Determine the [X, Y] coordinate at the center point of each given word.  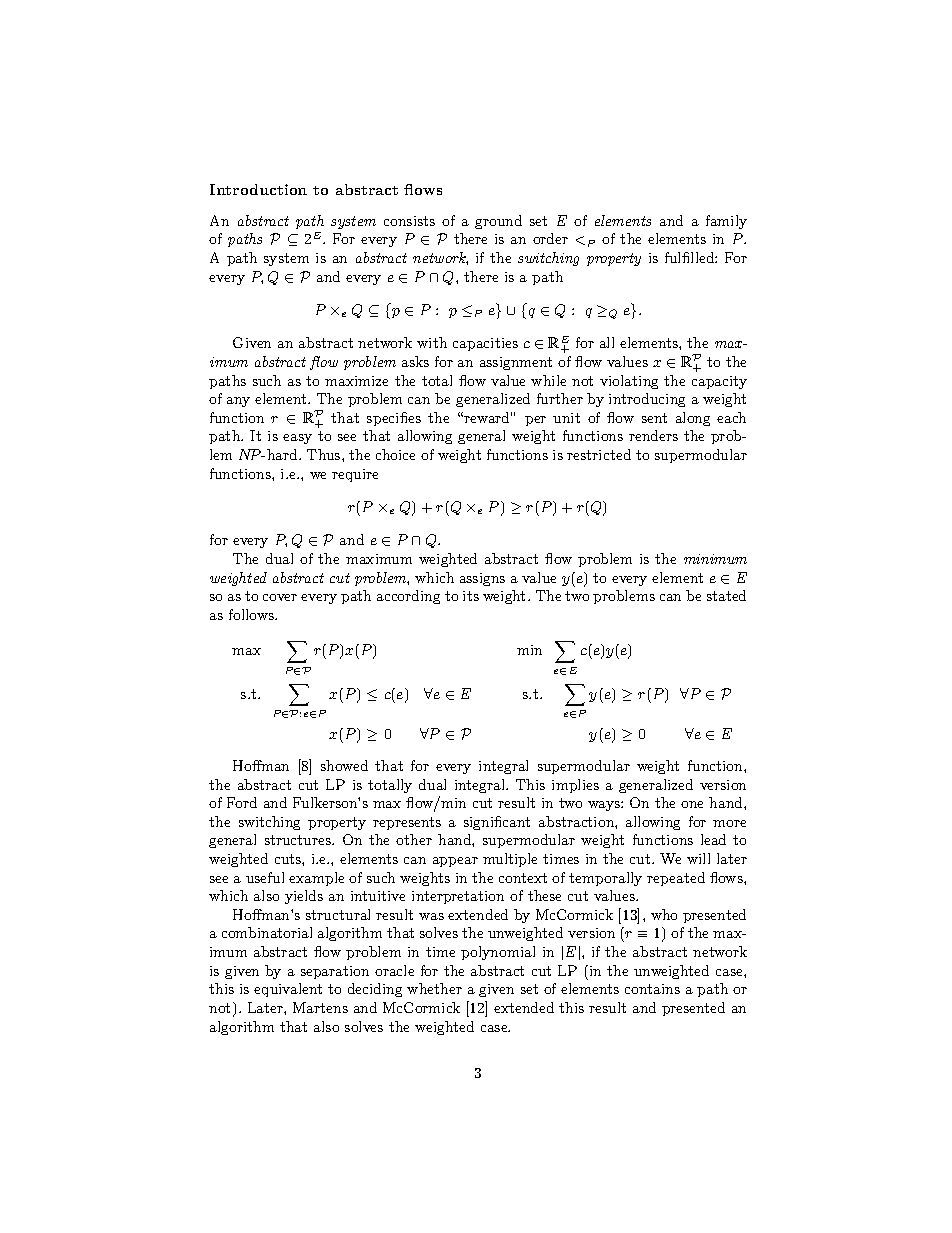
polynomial [498, 953]
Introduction [258, 189]
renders [653, 435]
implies [575, 786]
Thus [325, 454]
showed [344, 765]
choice [395, 454]
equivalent [288, 990]
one [692, 804]
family [726, 222]
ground [498, 222]
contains [652, 989]
